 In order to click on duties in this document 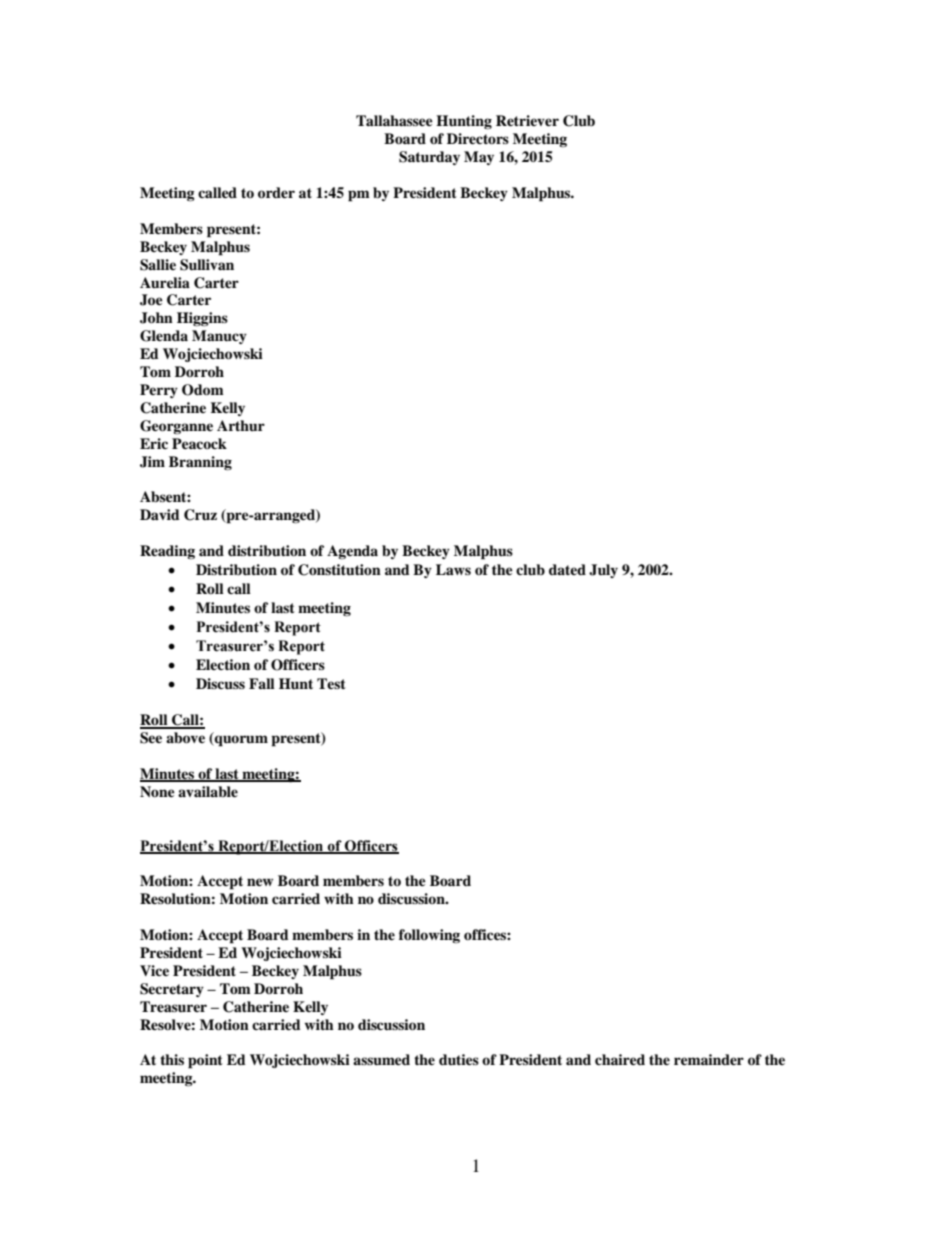, I will do `click(459, 1059)`.
